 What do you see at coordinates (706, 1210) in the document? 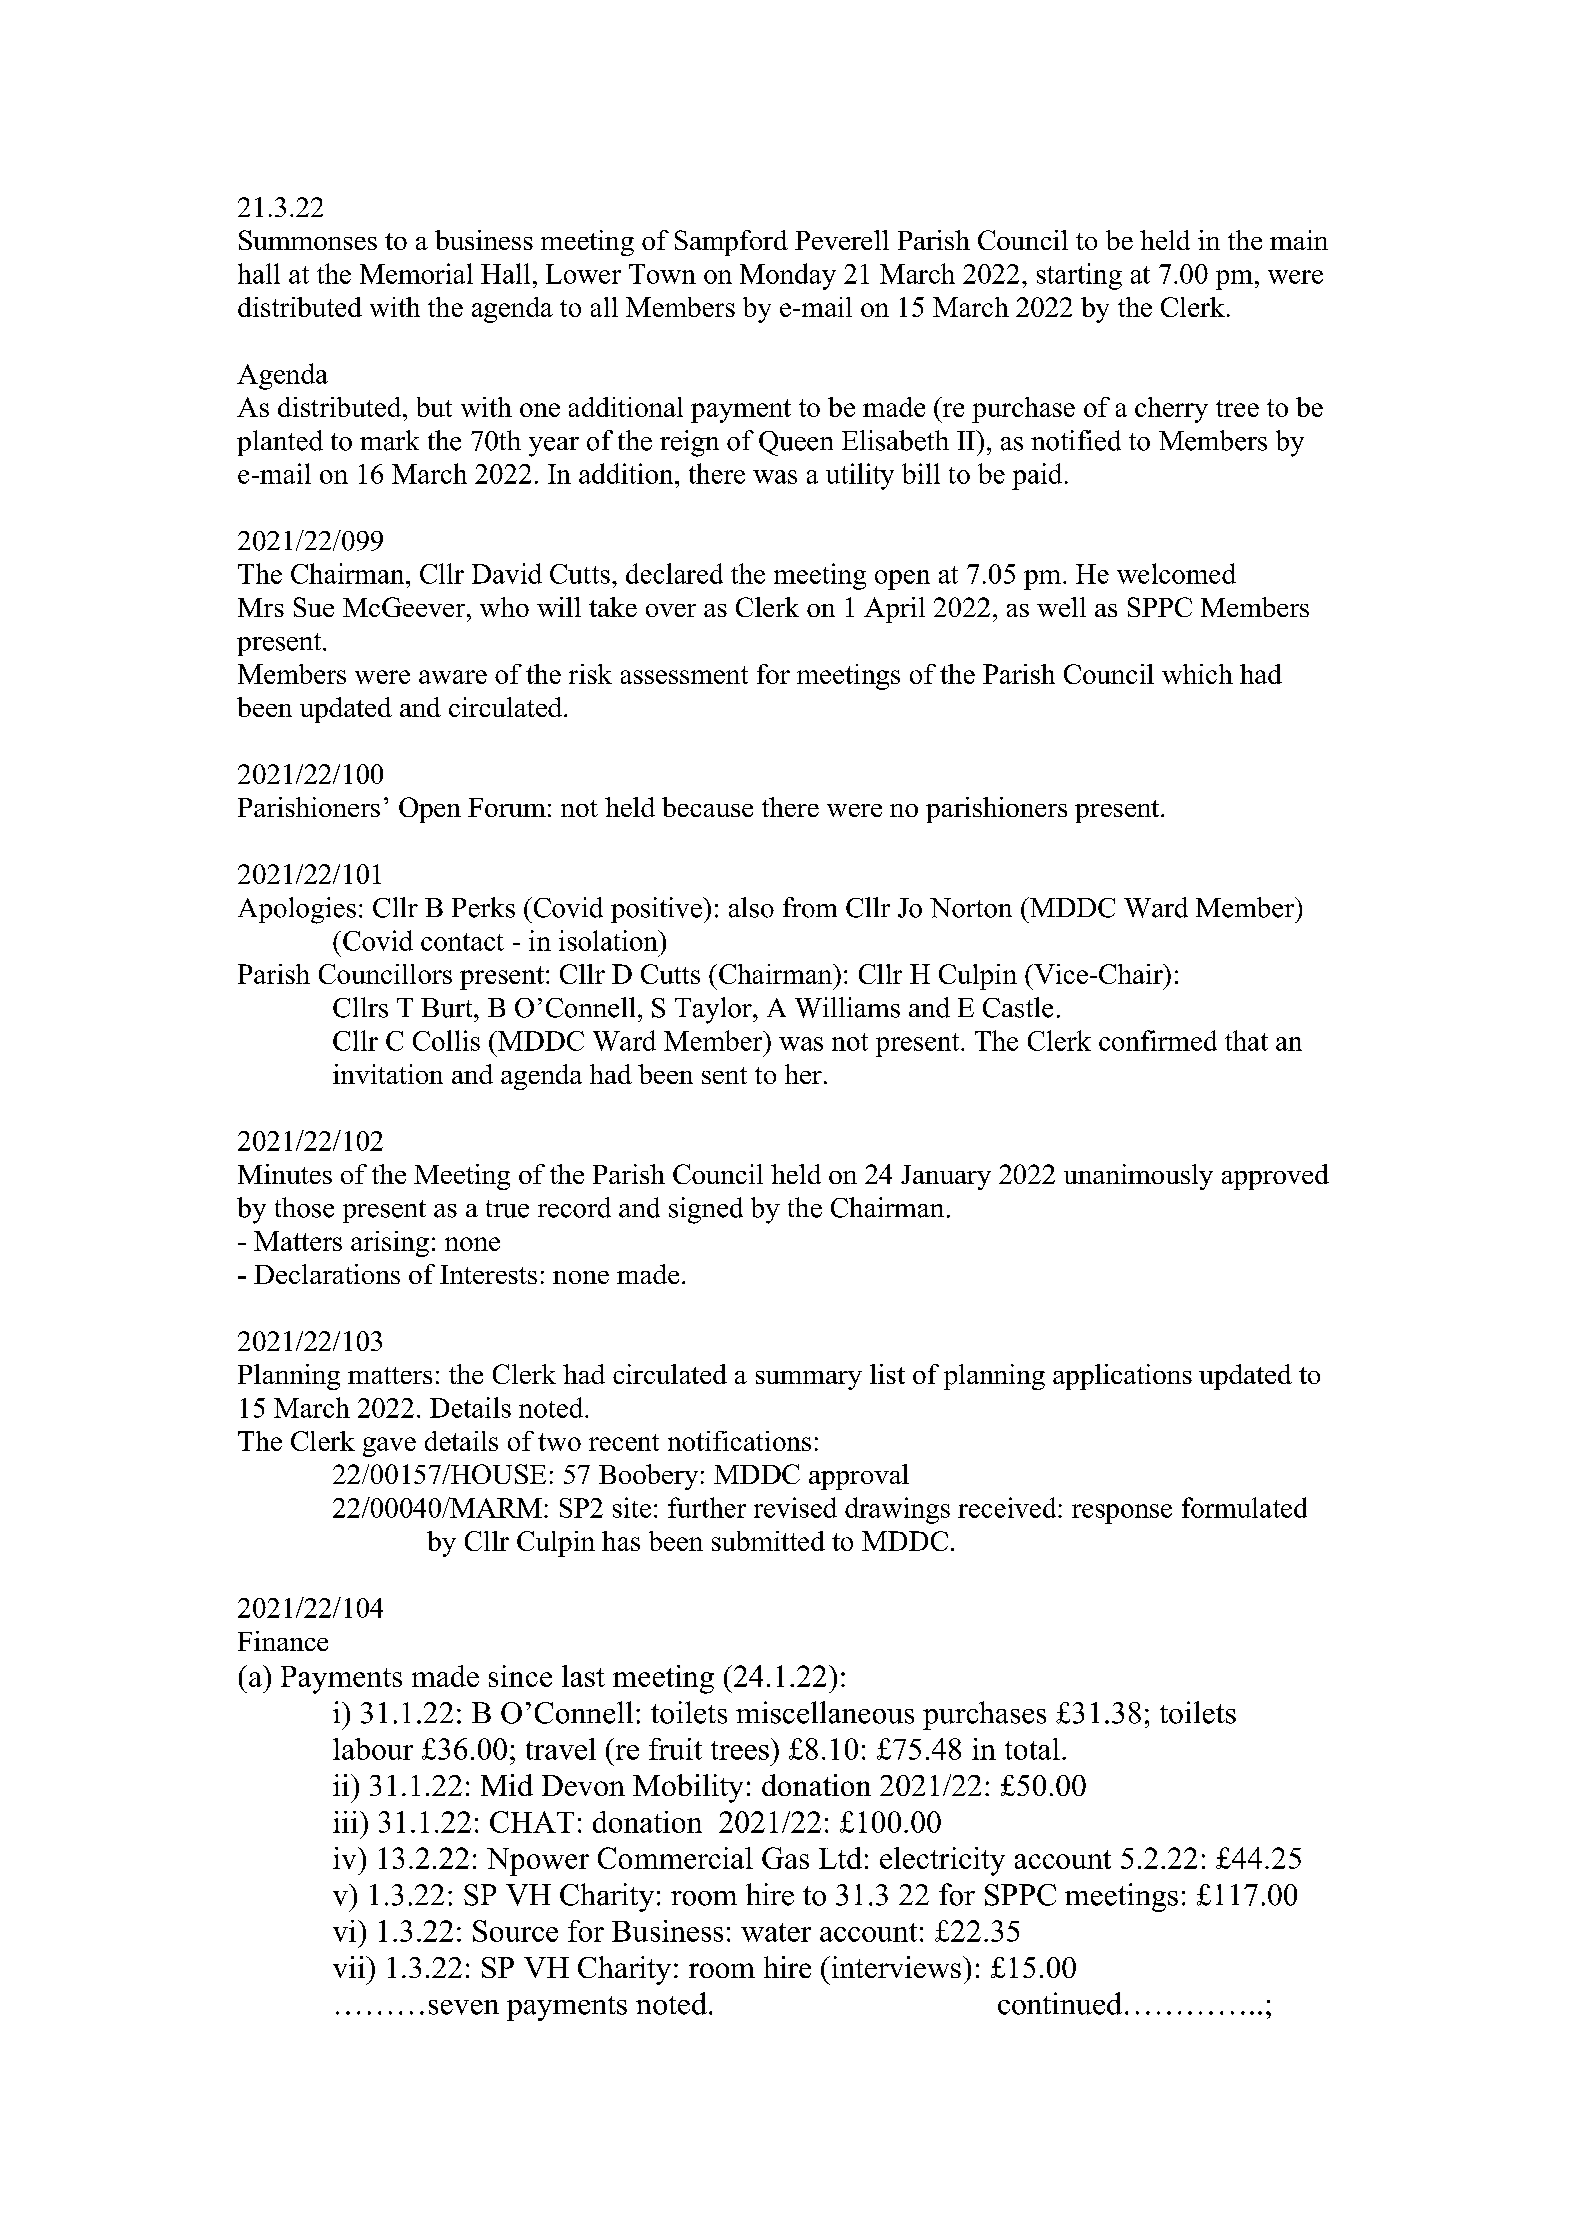
I see `signed` at bounding box center [706, 1210].
